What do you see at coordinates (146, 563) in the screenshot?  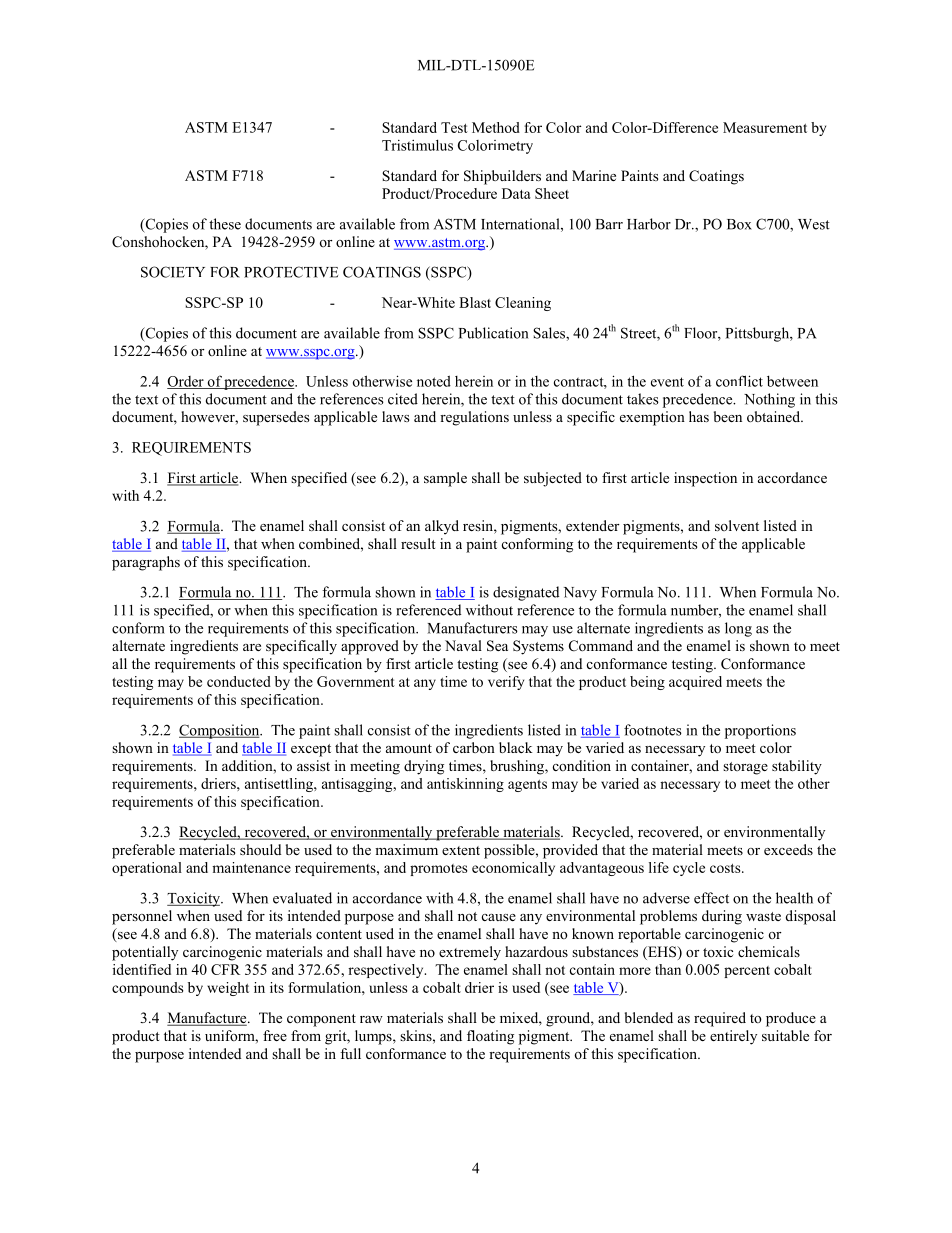 I see `paragraphs` at bounding box center [146, 563].
